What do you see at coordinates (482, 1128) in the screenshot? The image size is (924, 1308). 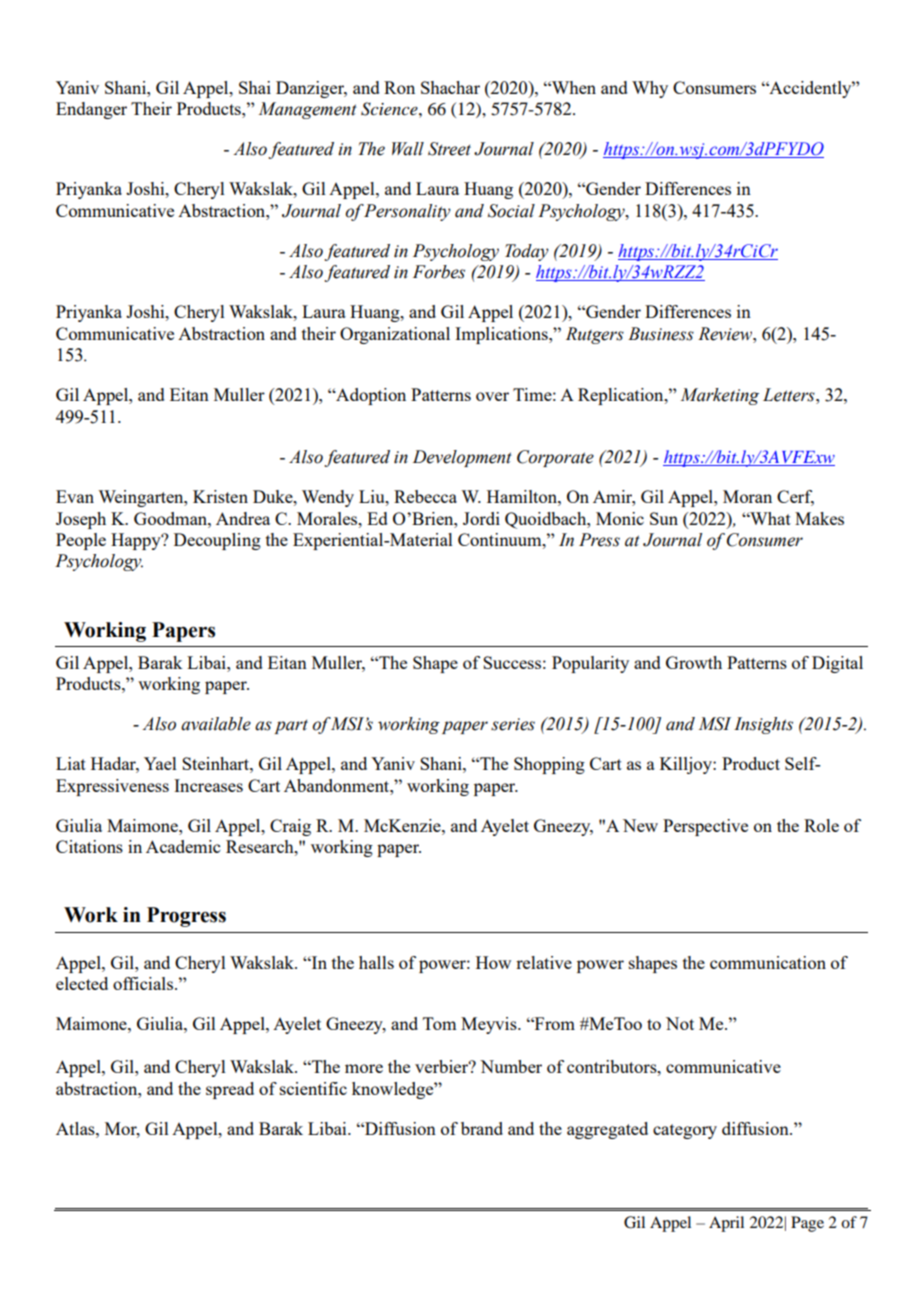 I see `brand` at bounding box center [482, 1128].
